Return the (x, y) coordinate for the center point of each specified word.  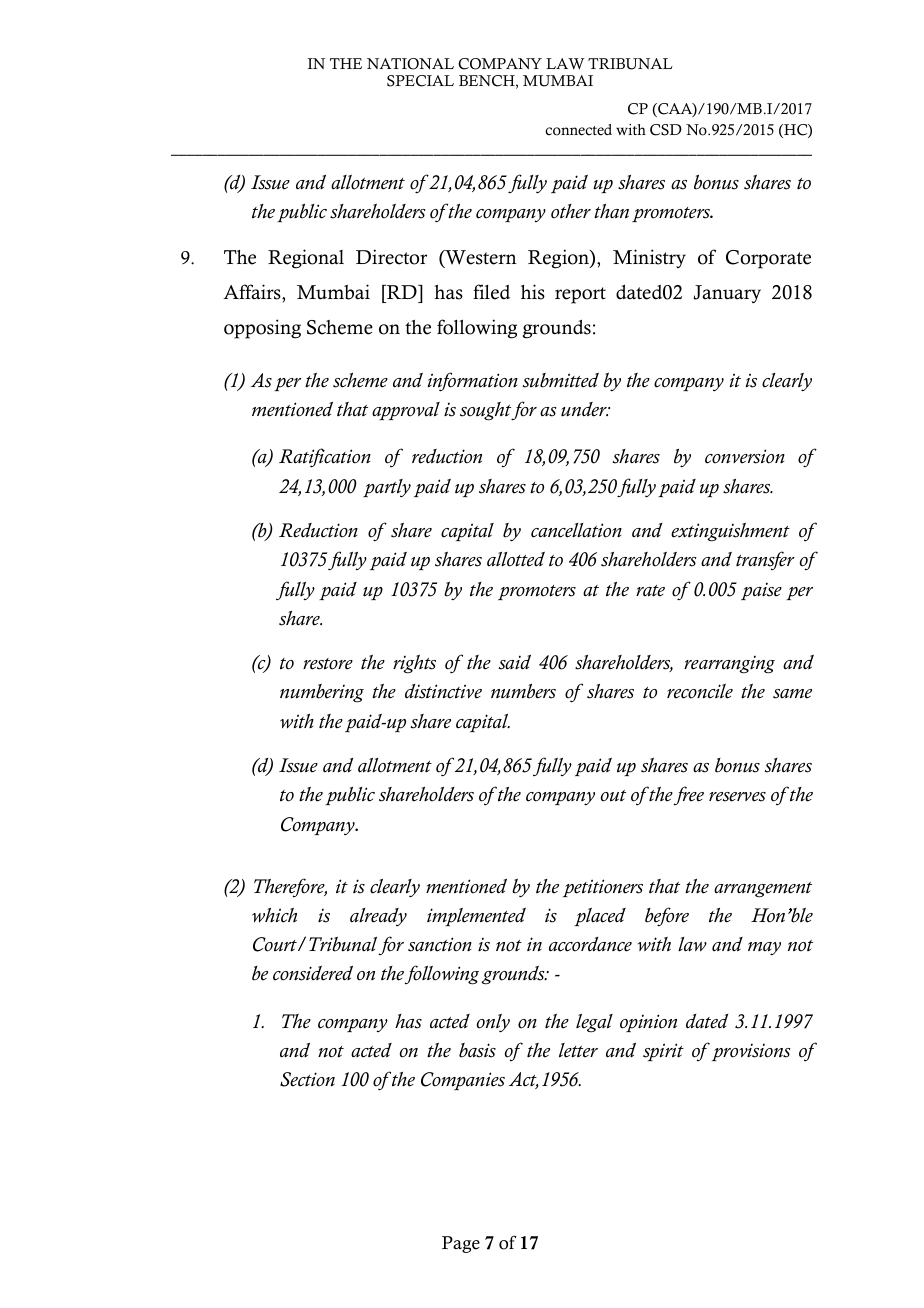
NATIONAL (410, 64)
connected (578, 130)
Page (461, 1244)
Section (307, 1079)
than (611, 211)
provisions (750, 1052)
